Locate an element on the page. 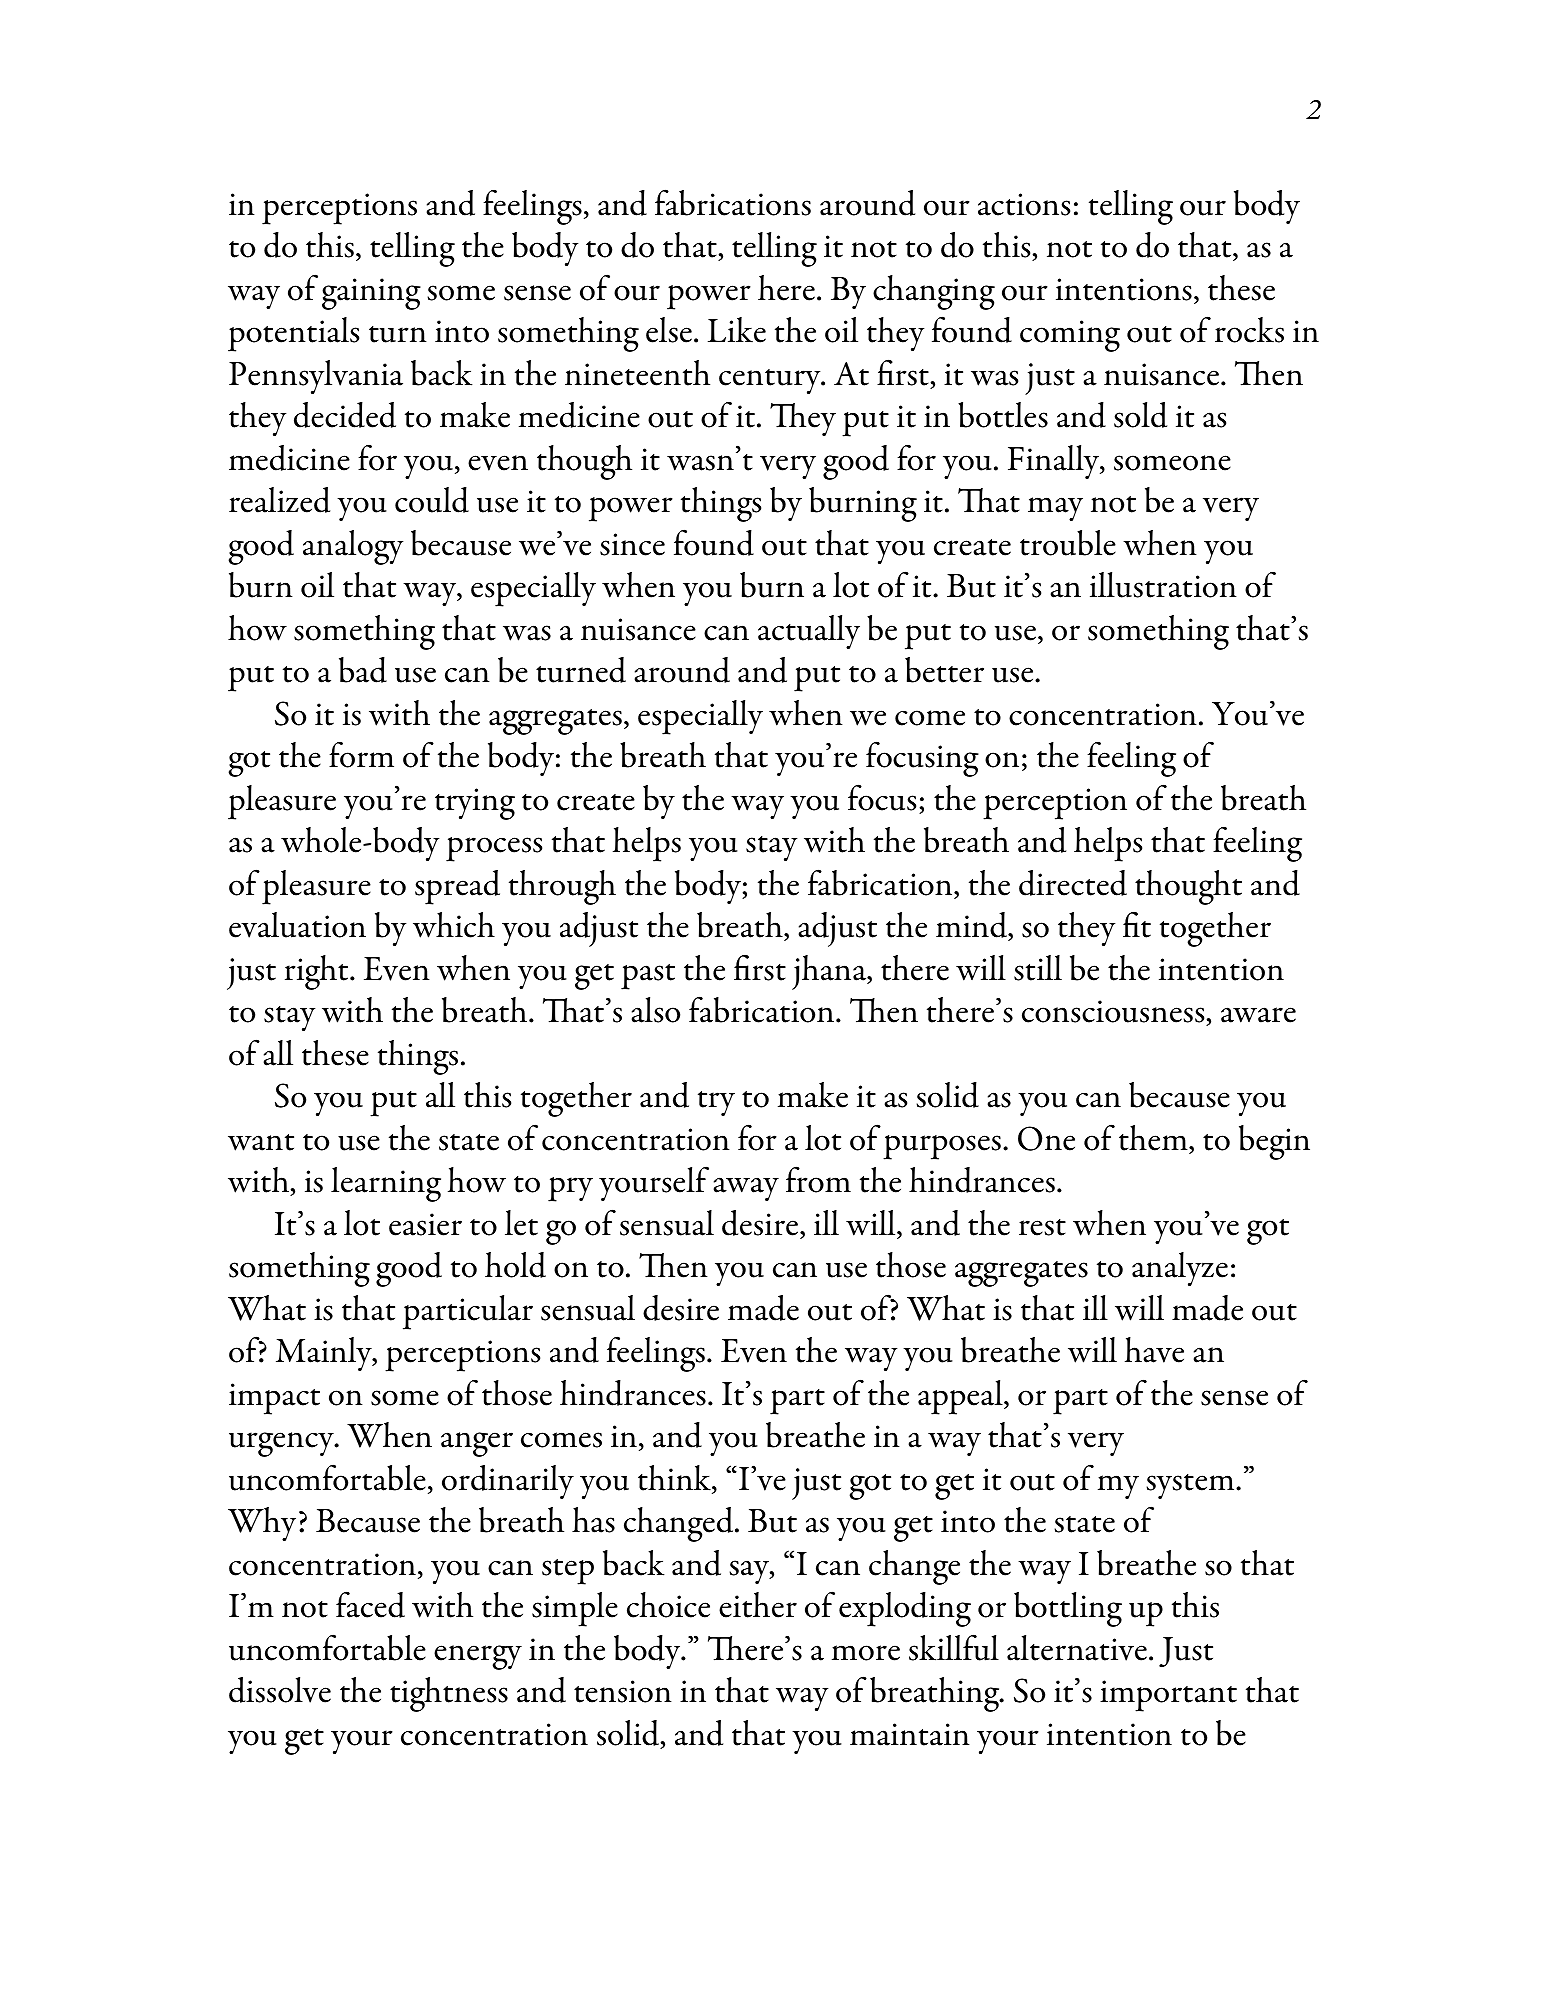 This page has height=2004, width=1549. fit is located at coordinates (1137, 924).
